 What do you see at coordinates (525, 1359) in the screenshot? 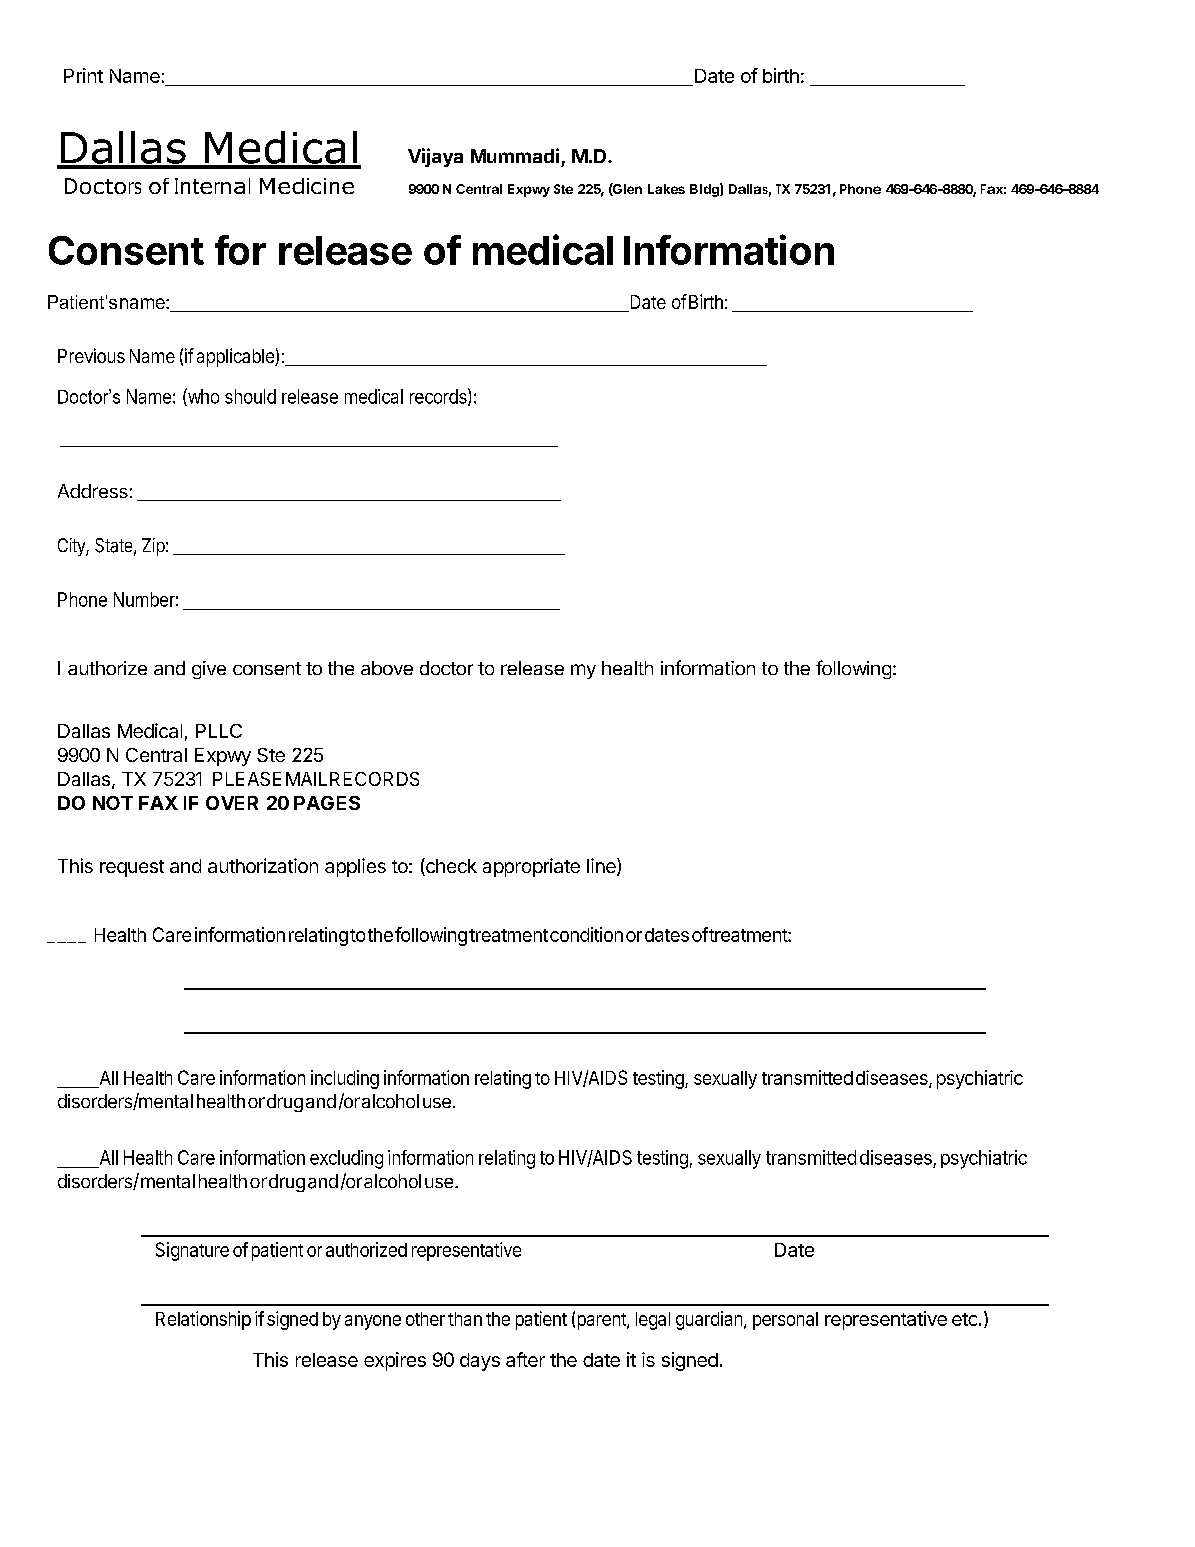
I see `after` at bounding box center [525, 1359].
